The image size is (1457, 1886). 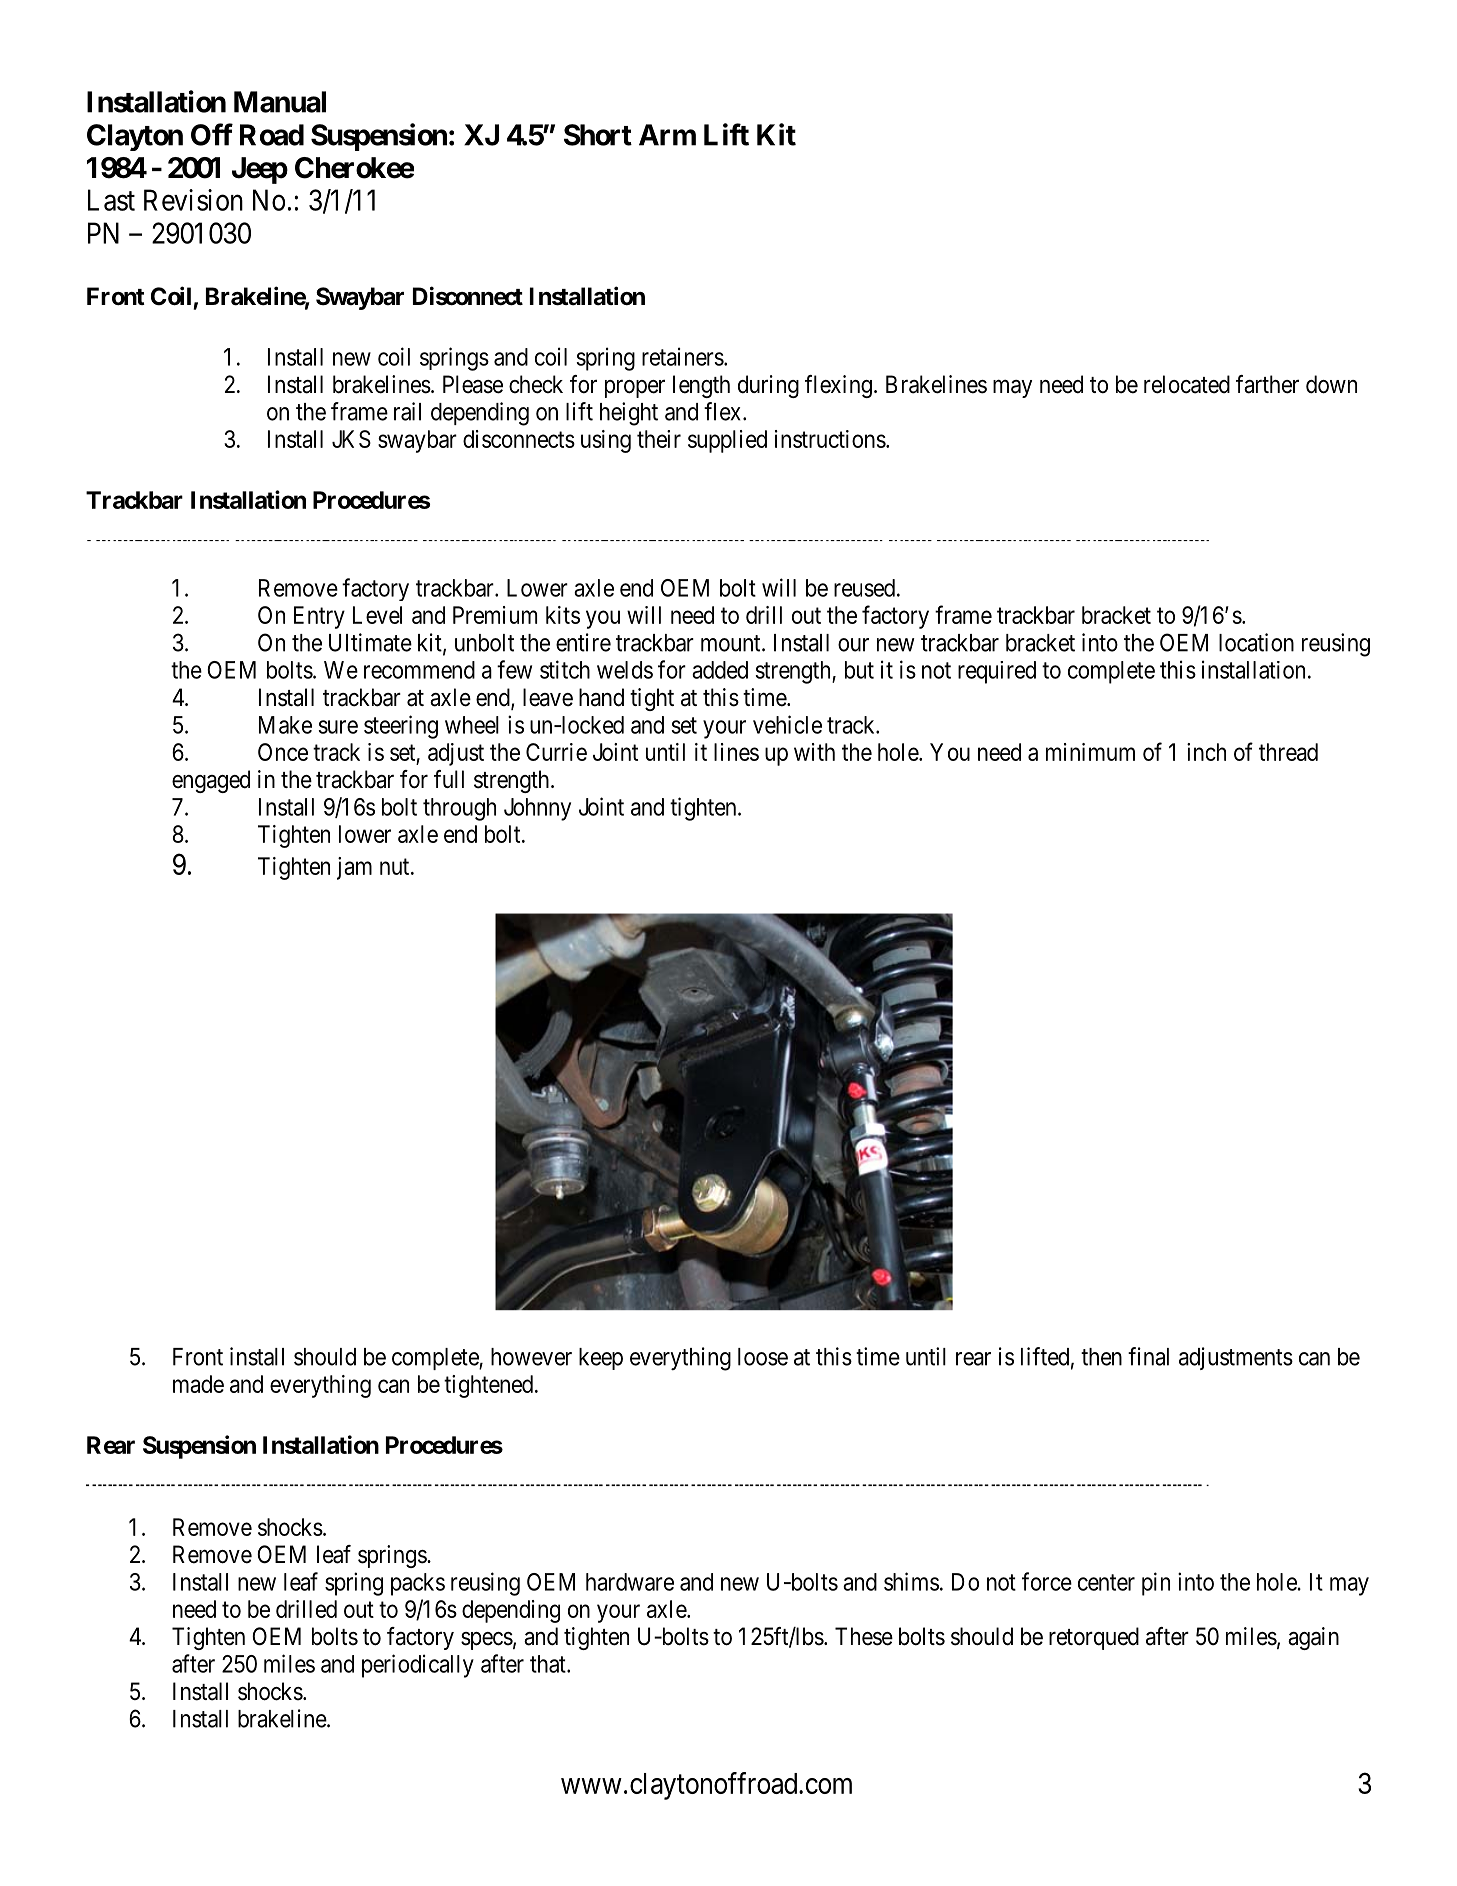 What do you see at coordinates (418, 1666) in the screenshot?
I see `periodically` at bounding box center [418, 1666].
